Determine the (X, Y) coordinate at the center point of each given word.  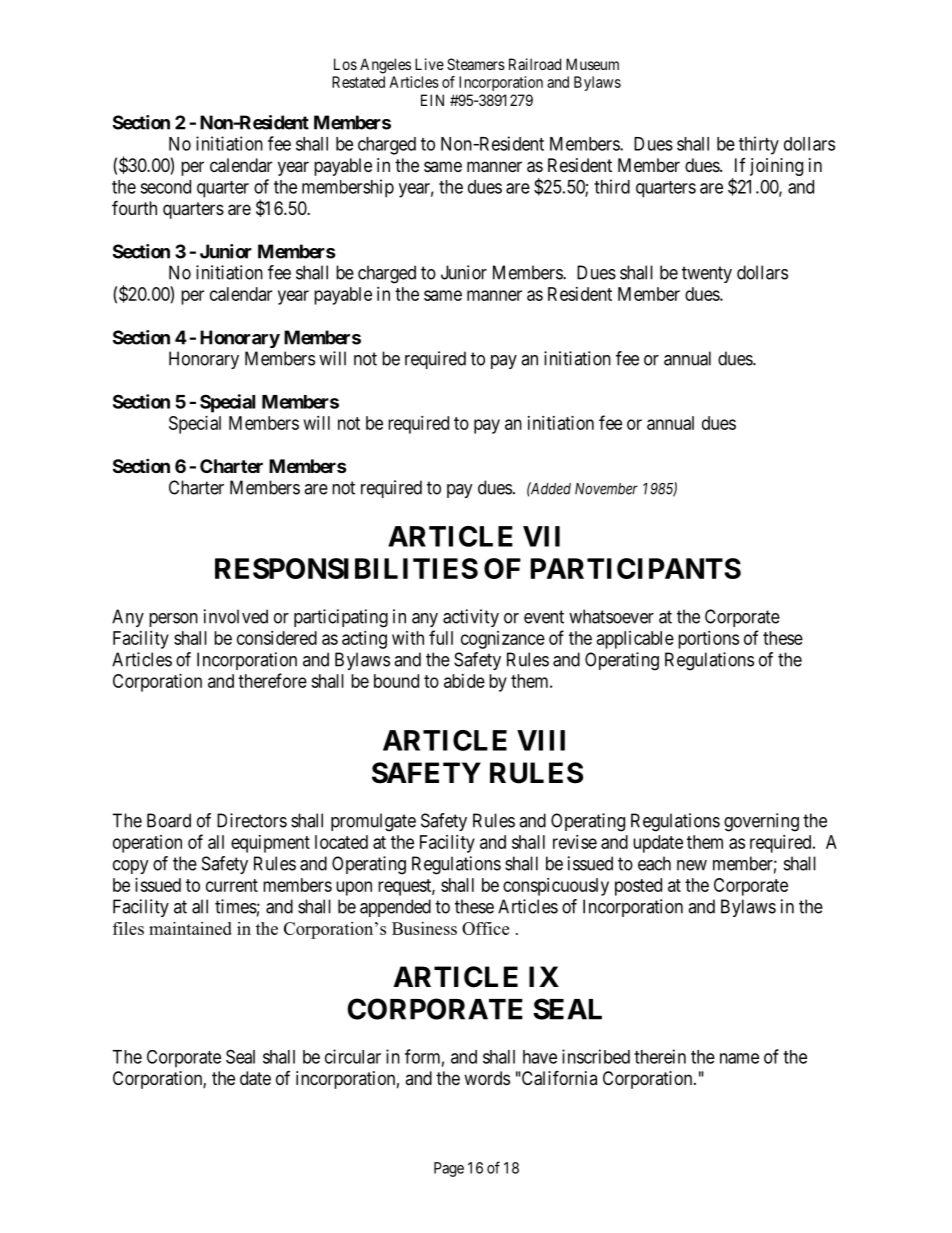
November (606, 489)
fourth (134, 207)
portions (708, 640)
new (692, 865)
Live (429, 64)
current (232, 885)
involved (236, 616)
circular (353, 1056)
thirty (759, 145)
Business (424, 928)
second (165, 187)
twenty (707, 274)
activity (471, 618)
